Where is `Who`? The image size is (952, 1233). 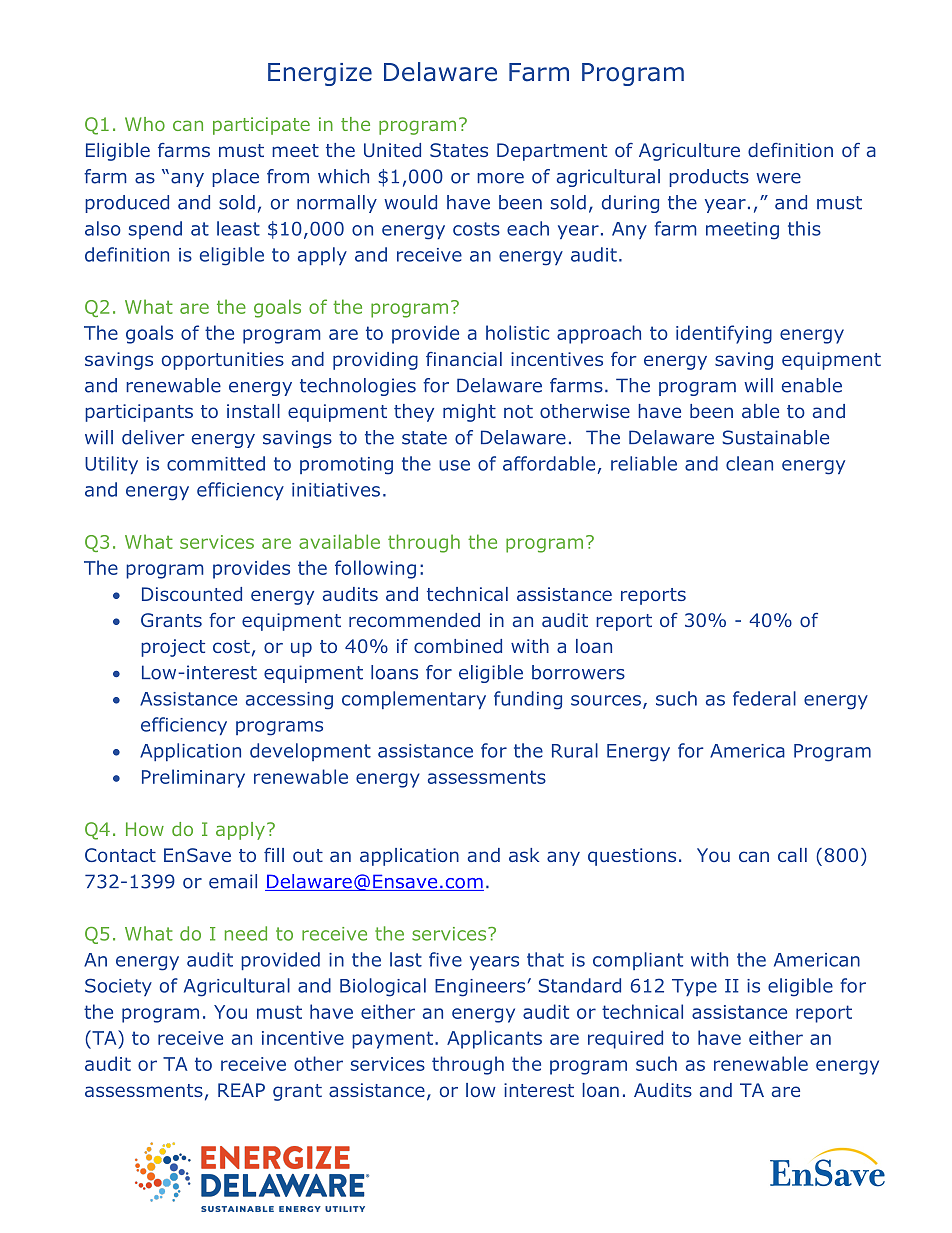
Who is located at coordinates (145, 124).
